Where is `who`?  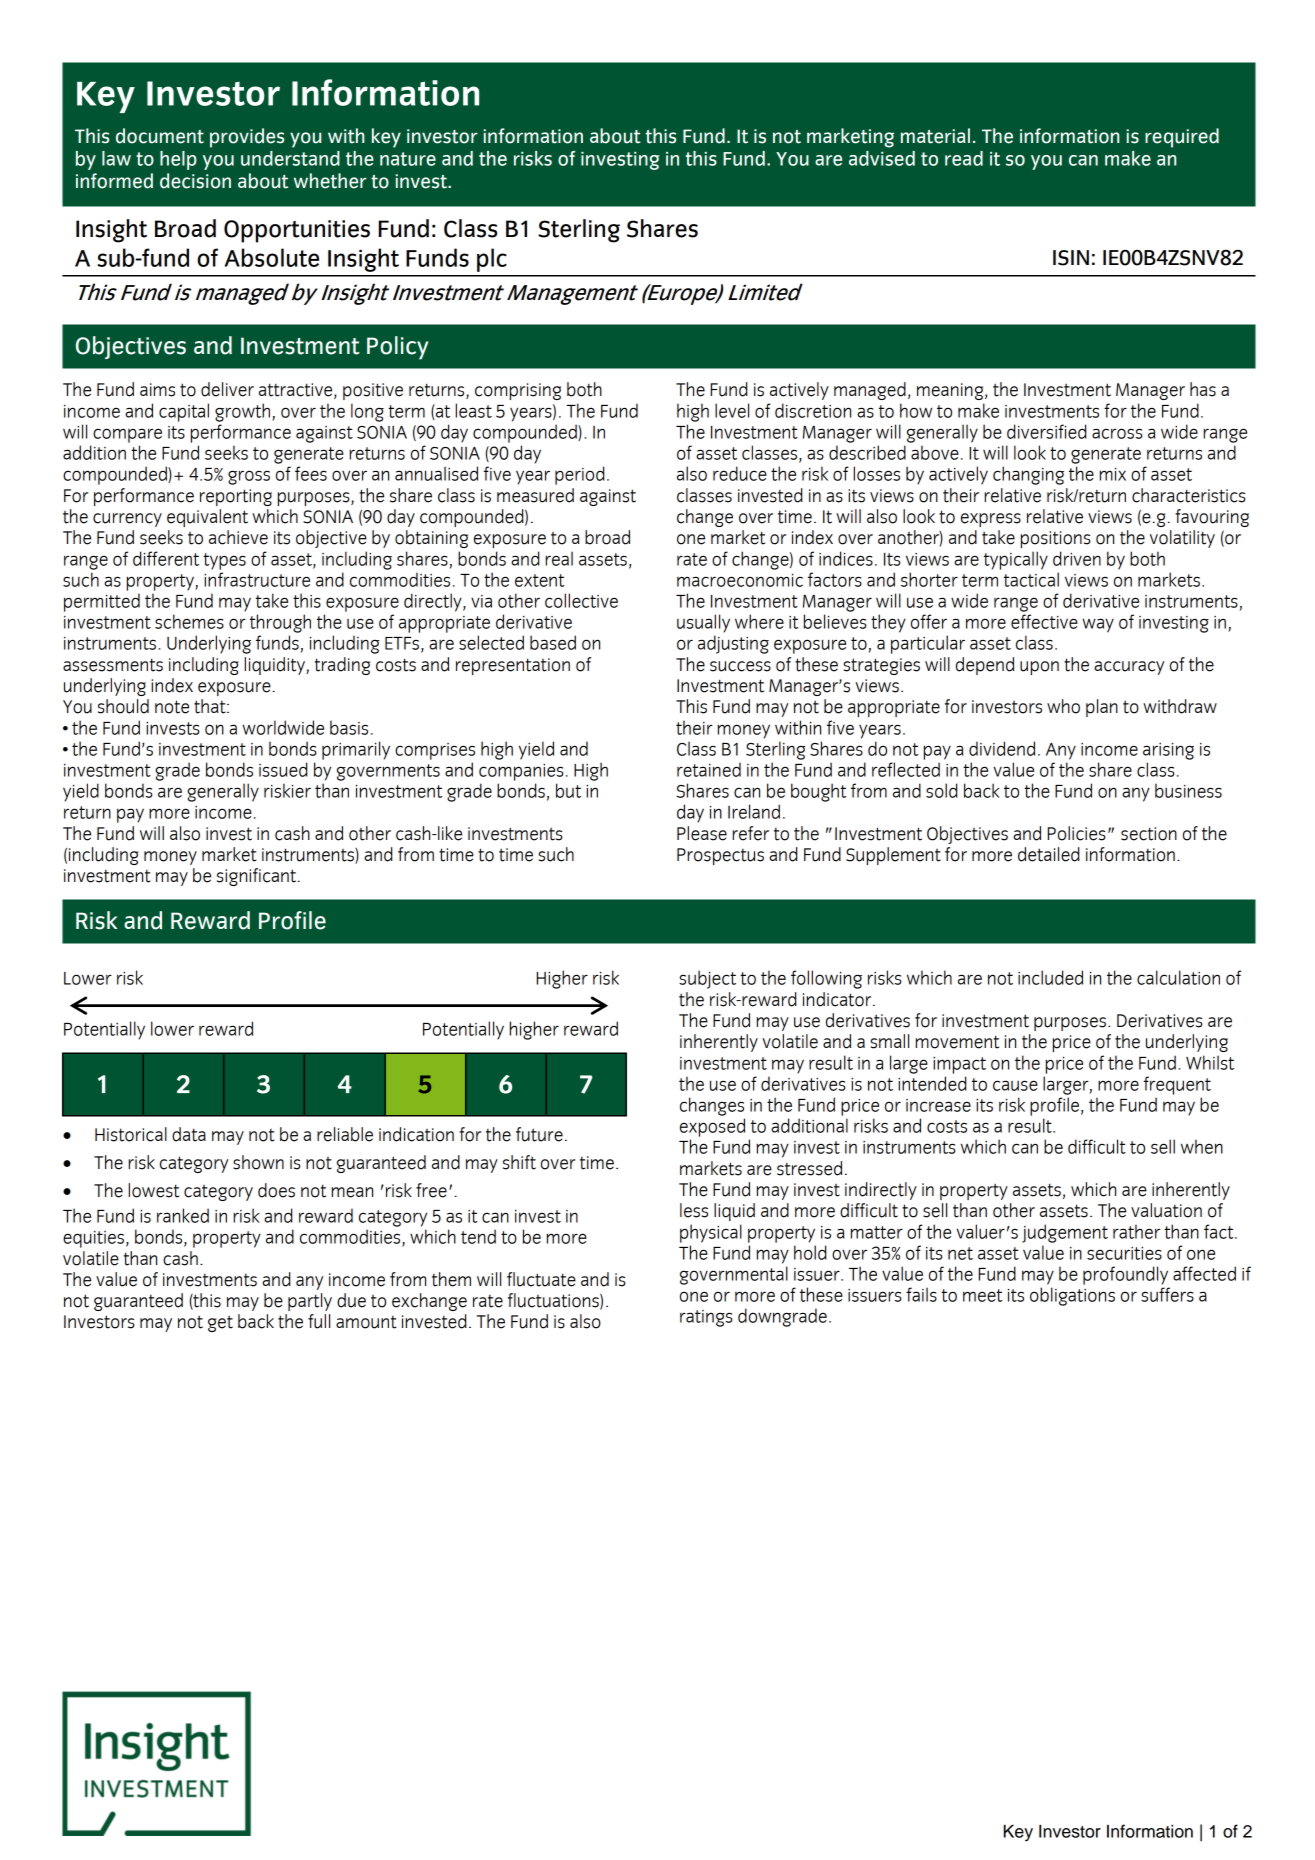
who is located at coordinates (1063, 706).
